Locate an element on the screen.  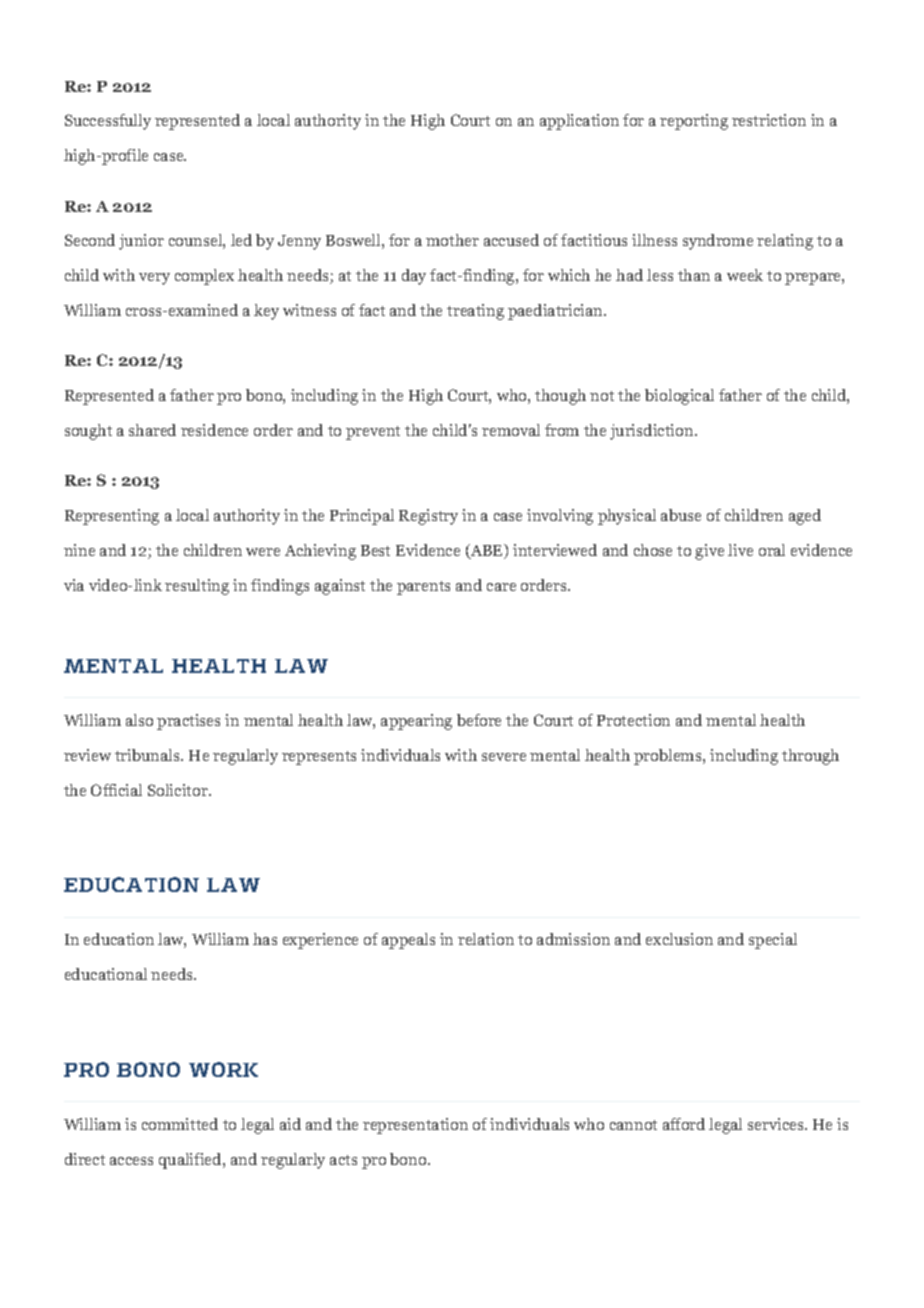
Representing is located at coordinates (112, 517).
